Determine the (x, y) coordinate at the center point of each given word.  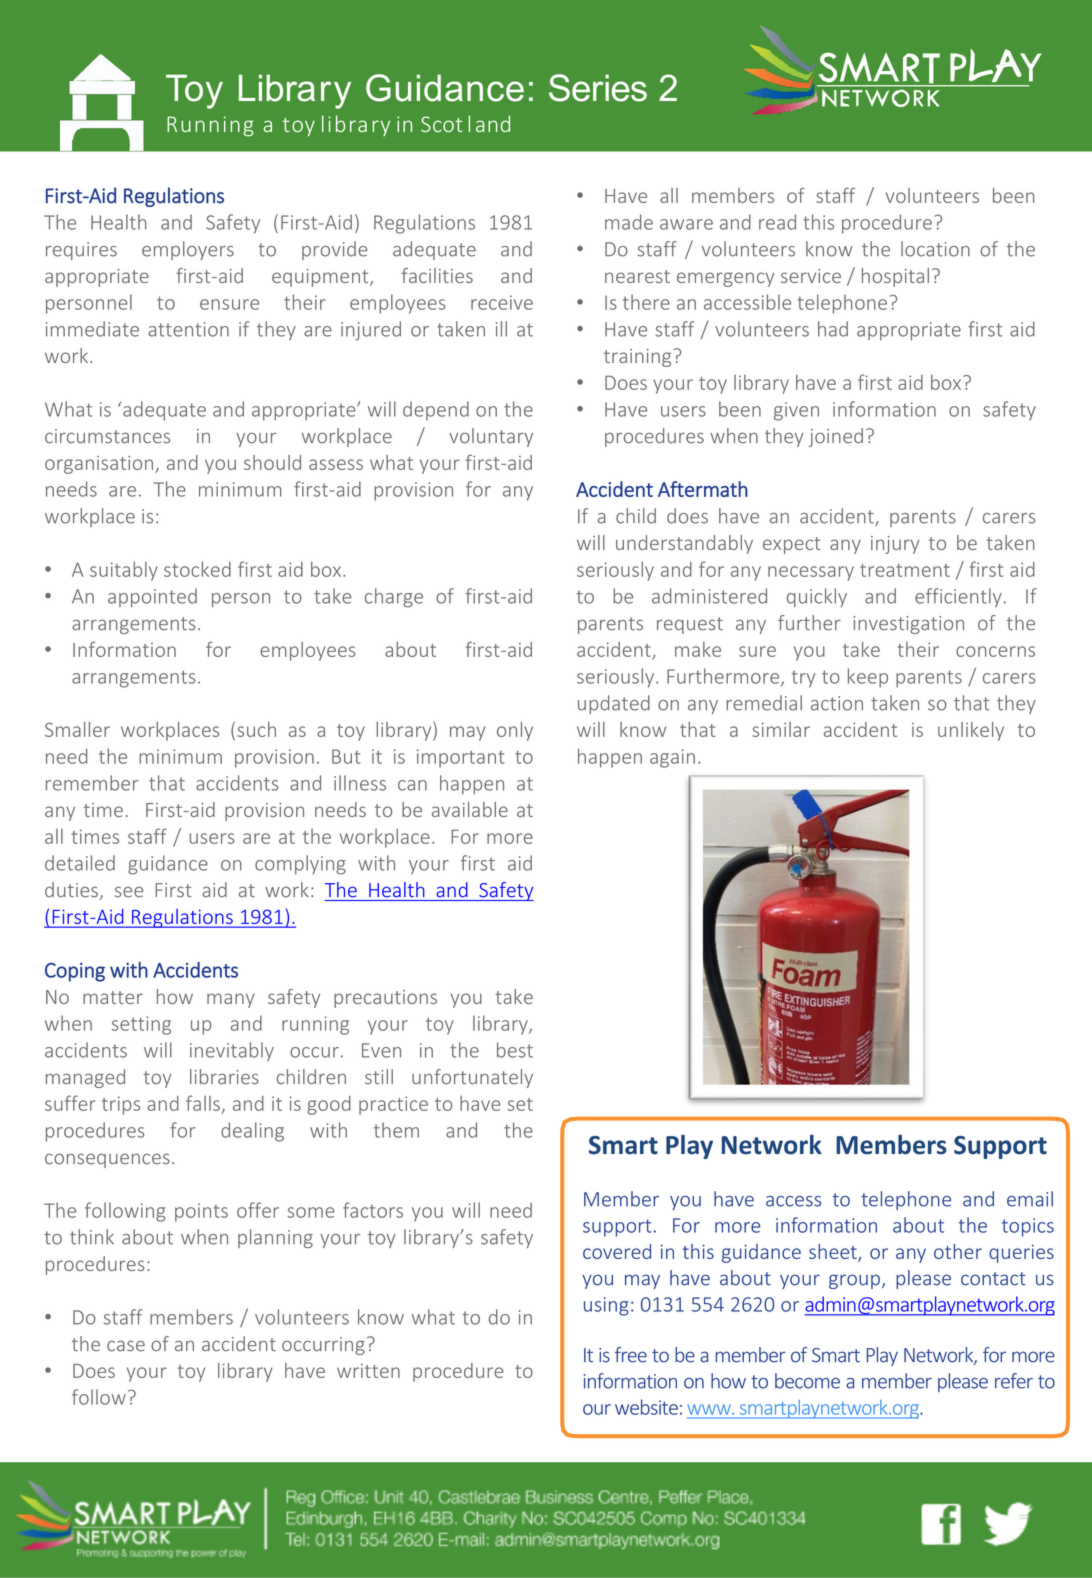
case (126, 1346)
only (515, 731)
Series (598, 88)
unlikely (971, 731)
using (606, 1306)
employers (188, 250)
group (854, 1281)
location (935, 249)
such (256, 729)
